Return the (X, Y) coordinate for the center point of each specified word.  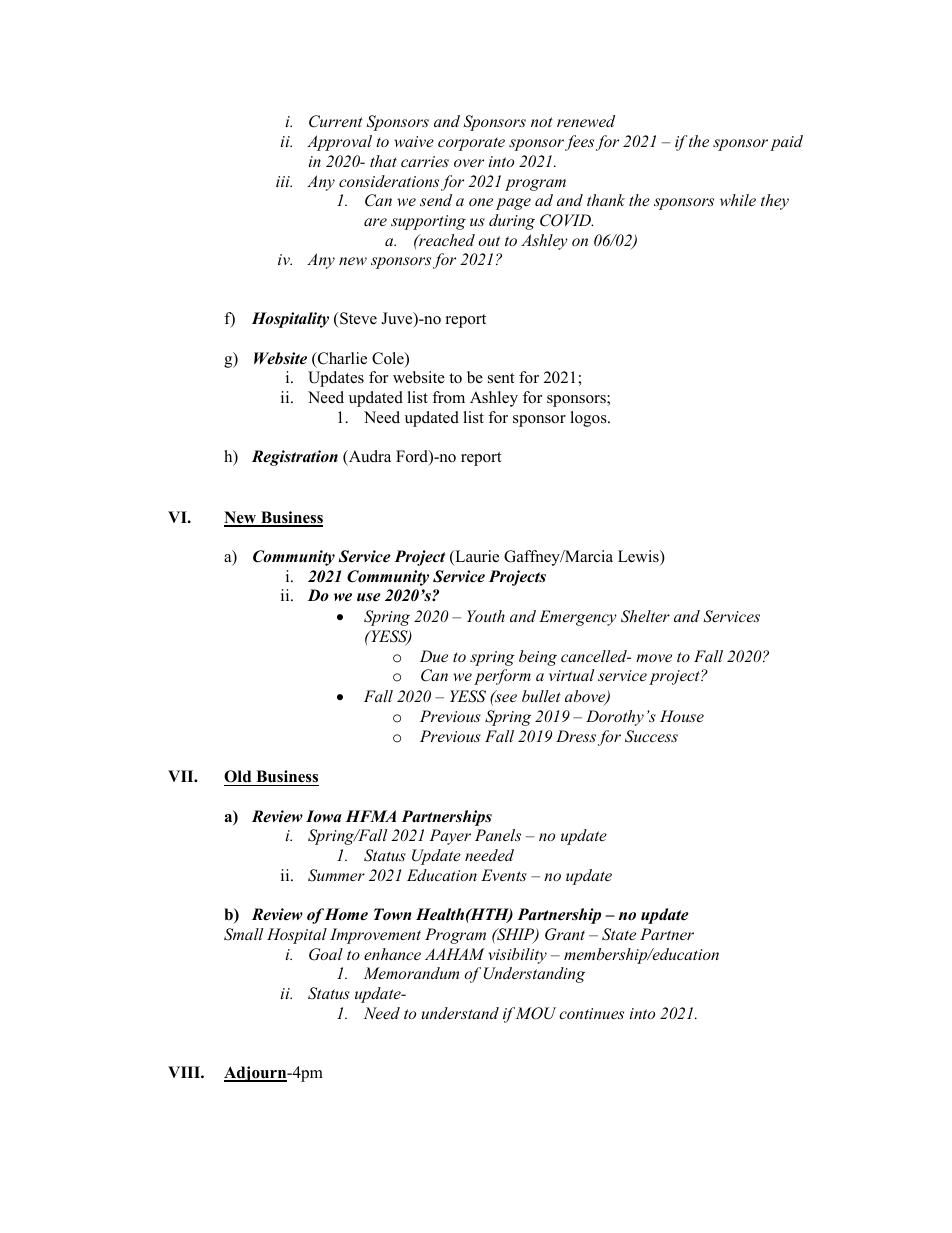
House (682, 716)
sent (501, 378)
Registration (295, 458)
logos (589, 419)
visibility (518, 956)
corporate (471, 144)
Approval (339, 143)
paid (786, 143)
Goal (326, 954)
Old (239, 778)
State (619, 934)
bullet (541, 696)
